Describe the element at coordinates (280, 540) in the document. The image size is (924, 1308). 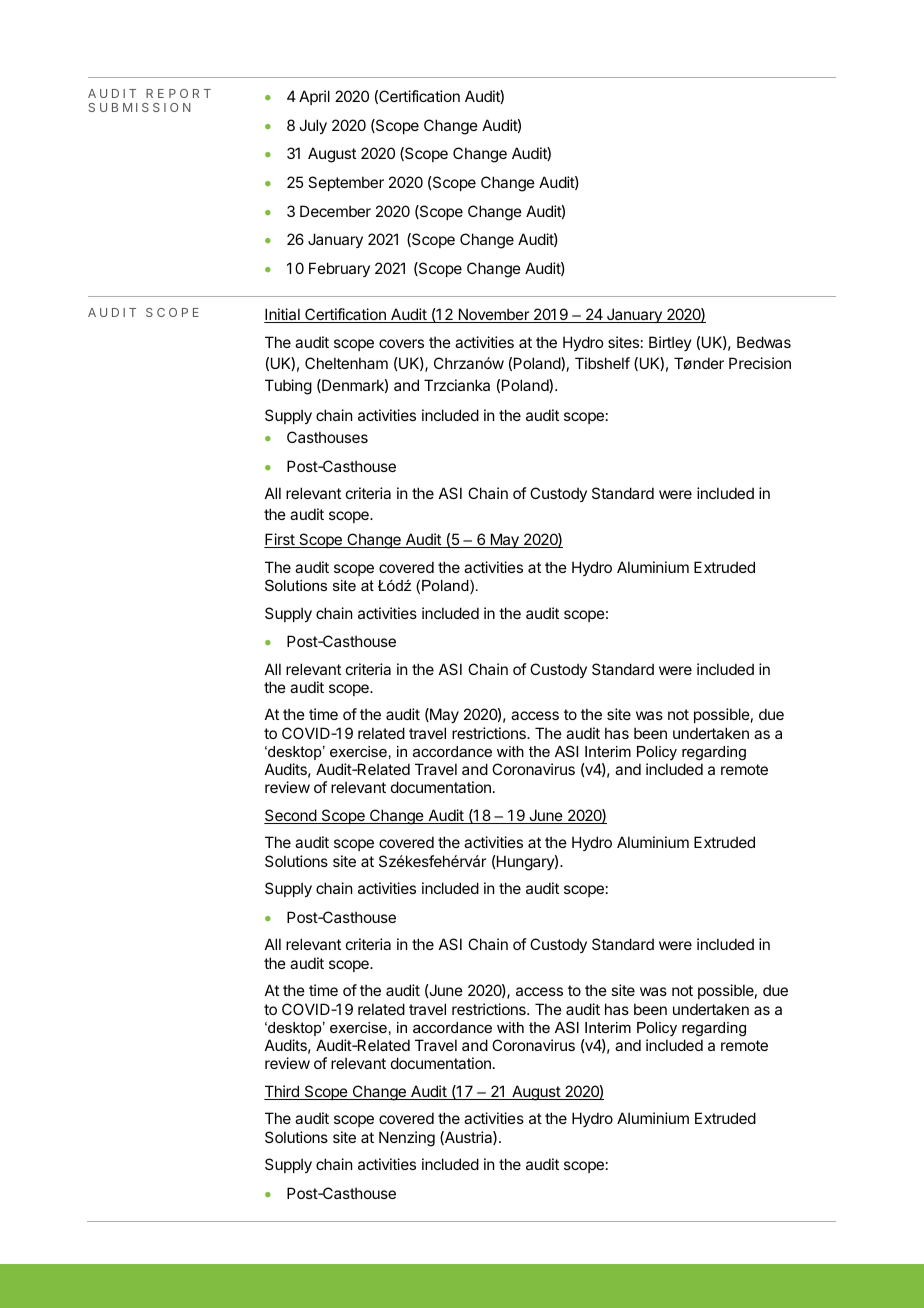
I see `First` at that location.
